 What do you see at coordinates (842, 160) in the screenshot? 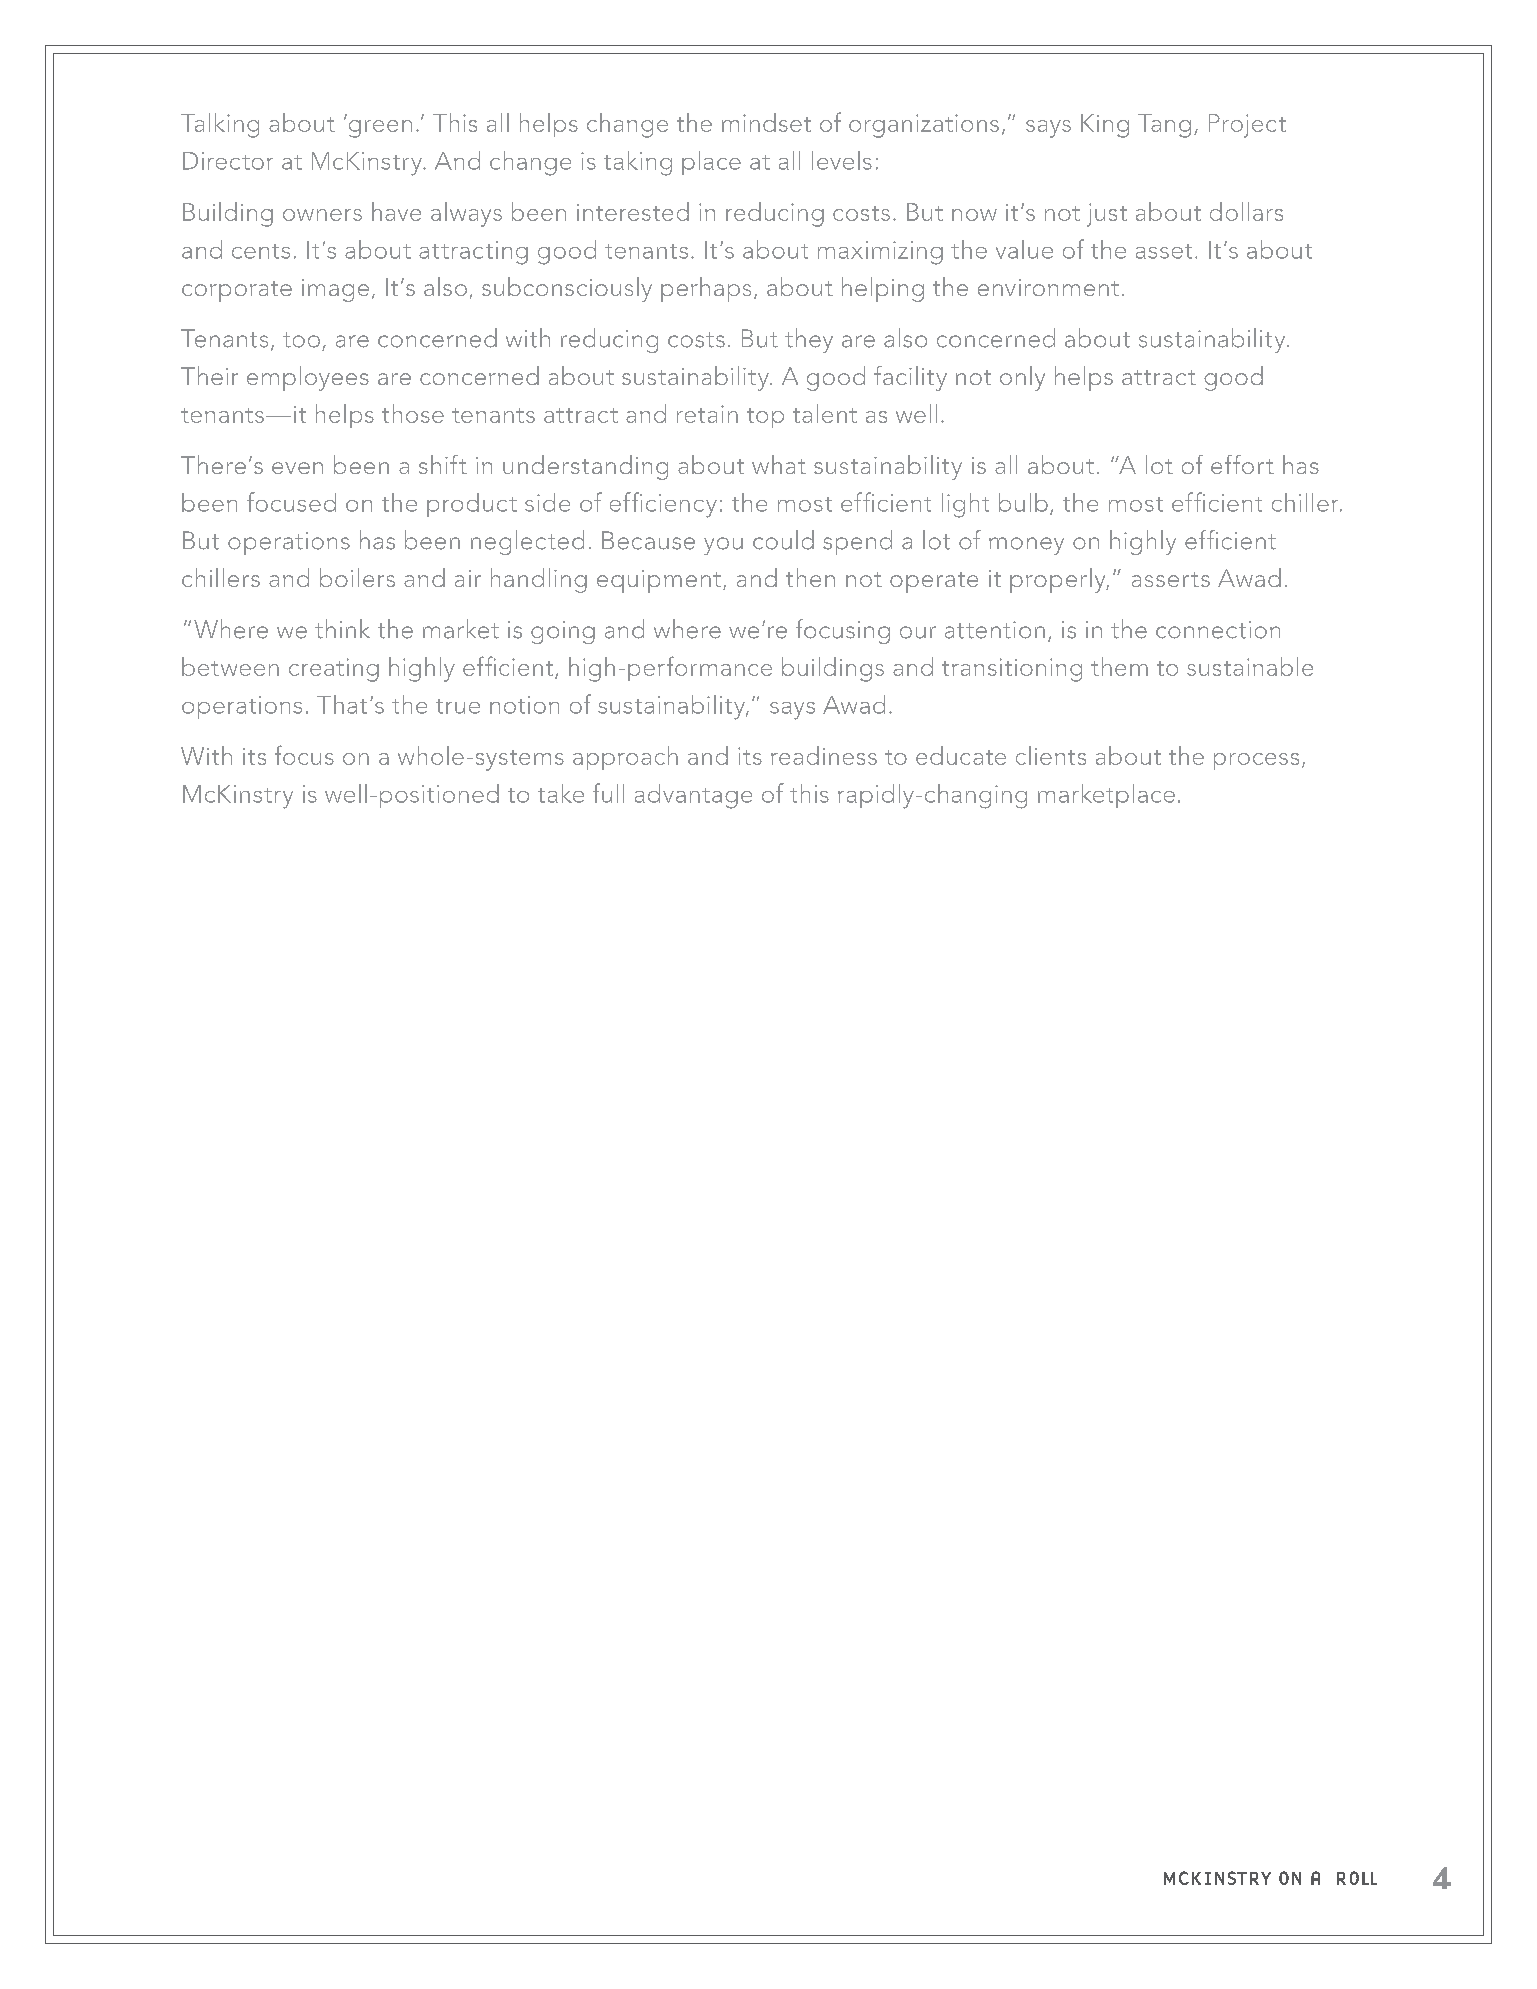
I see `levels` at bounding box center [842, 160].
